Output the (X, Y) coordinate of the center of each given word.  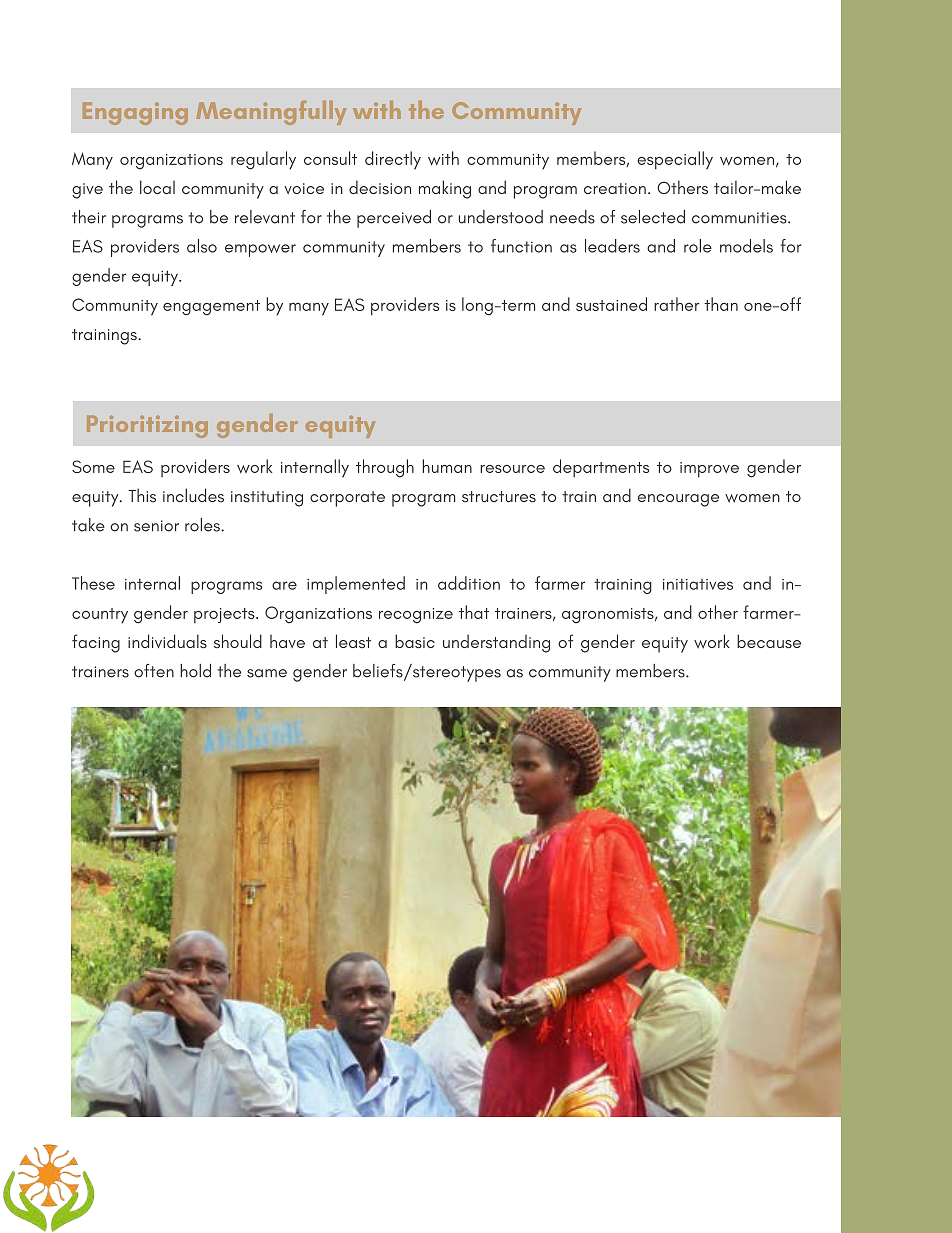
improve (709, 470)
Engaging (135, 113)
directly (393, 160)
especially (675, 160)
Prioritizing (147, 426)
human (447, 466)
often (154, 671)
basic (415, 641)
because (769, 641)
